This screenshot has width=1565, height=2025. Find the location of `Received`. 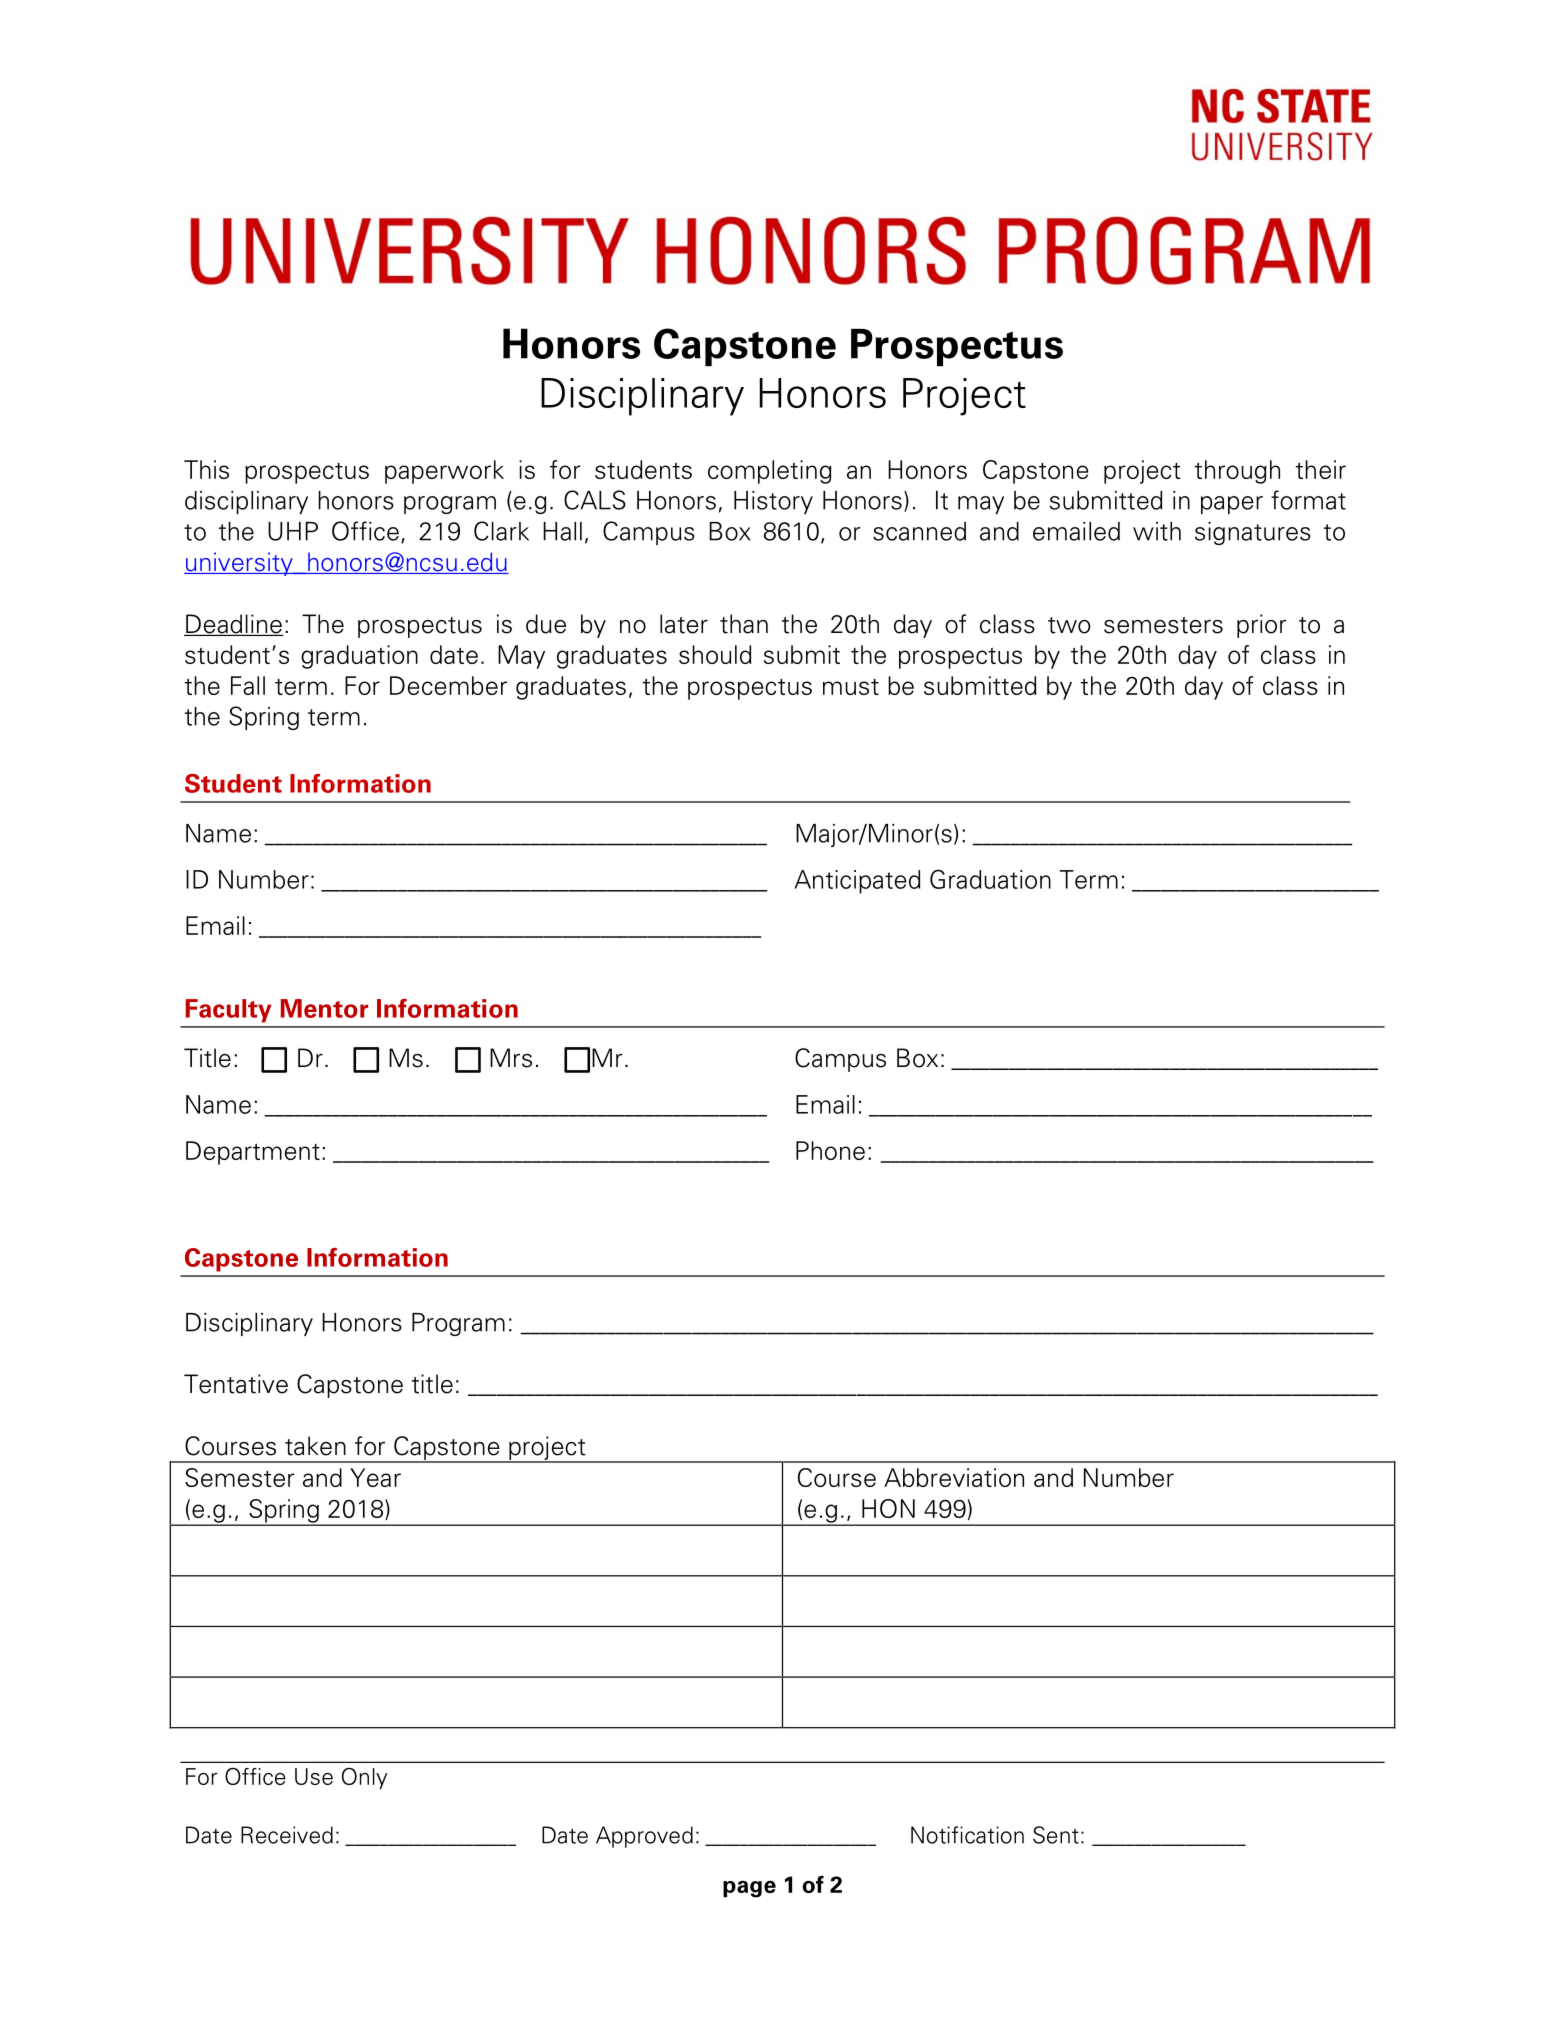

Received is located at coordinates (287, 1835).
